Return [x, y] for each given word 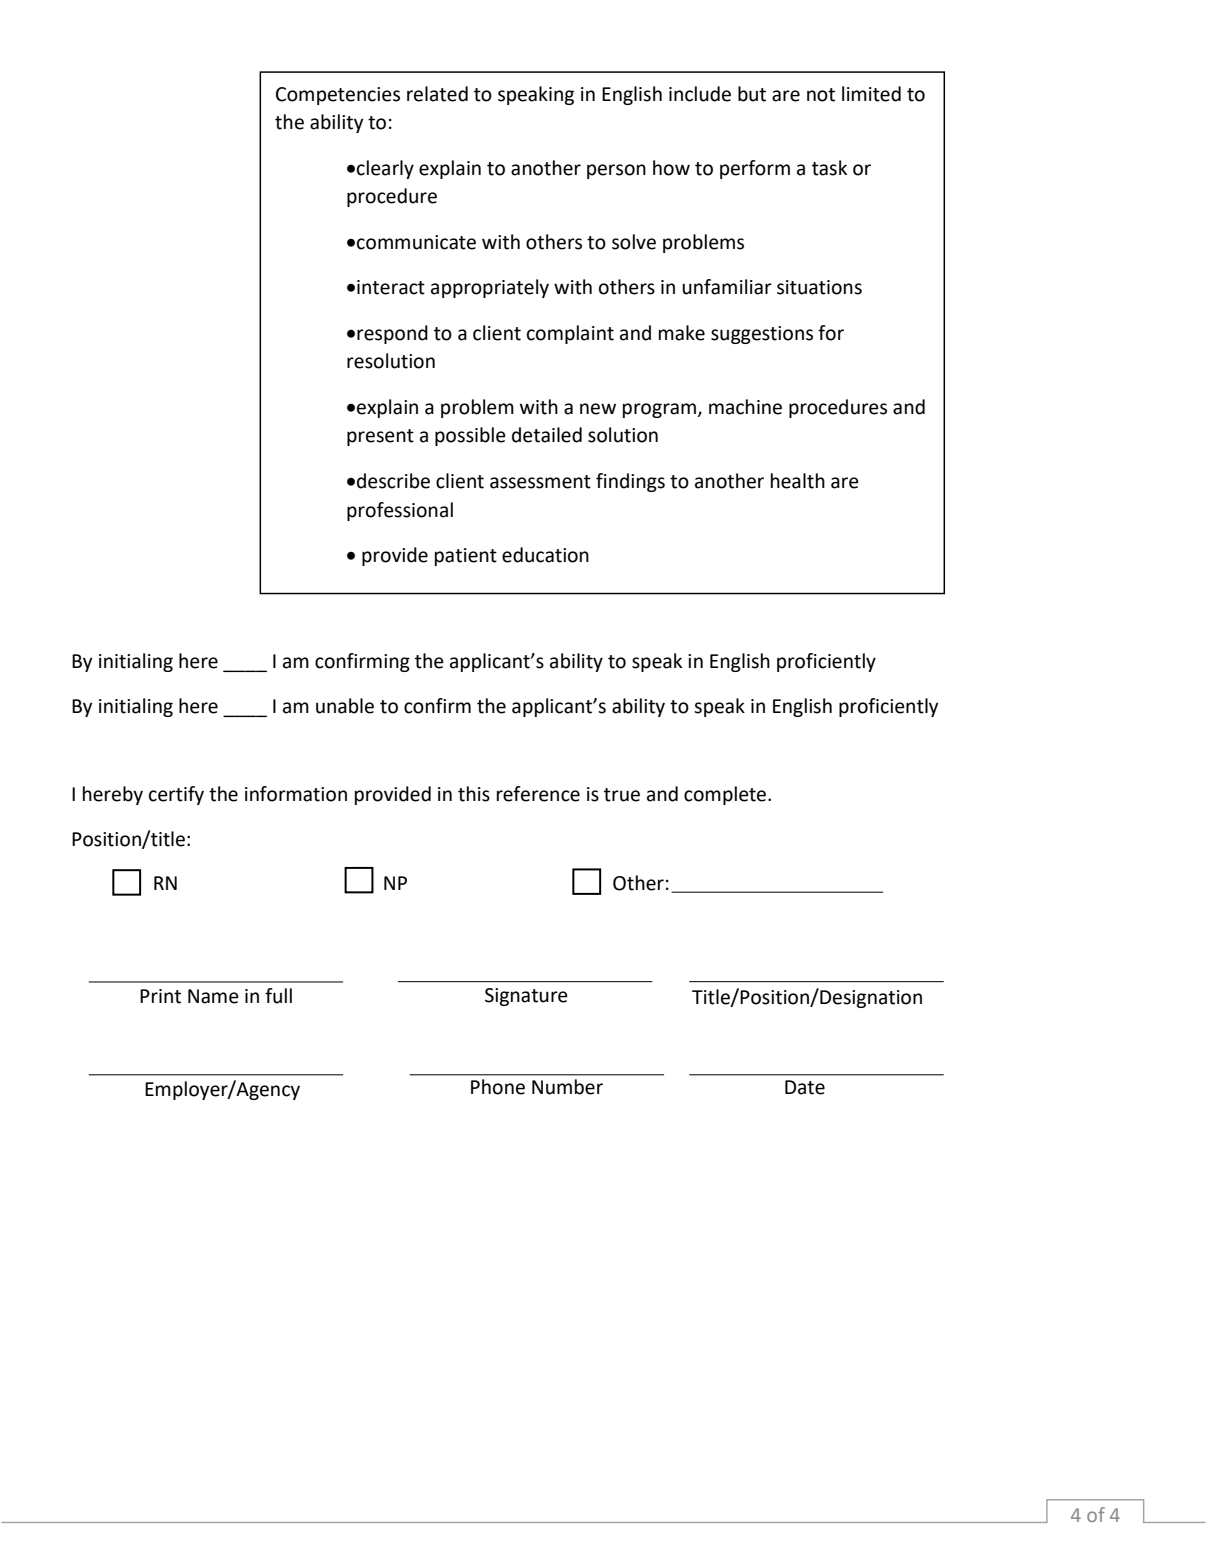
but [752, 94]
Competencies [338, 96]
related [437, 94]
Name [213, 996]
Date [805, 1087]
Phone [498, 1087]
